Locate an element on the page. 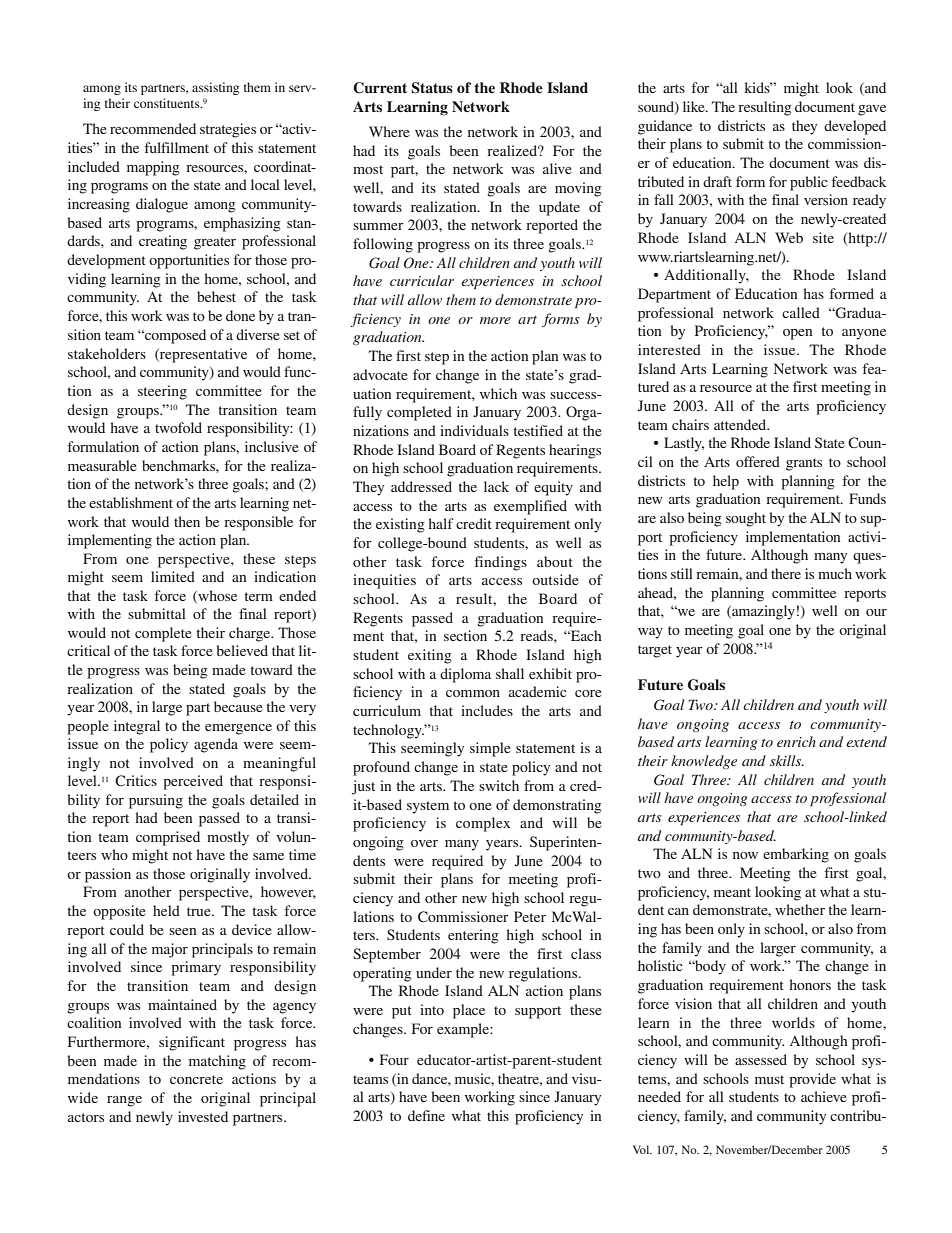 The height and width of the document is (1233, 952). developed is located at coordinates (855, 127).
